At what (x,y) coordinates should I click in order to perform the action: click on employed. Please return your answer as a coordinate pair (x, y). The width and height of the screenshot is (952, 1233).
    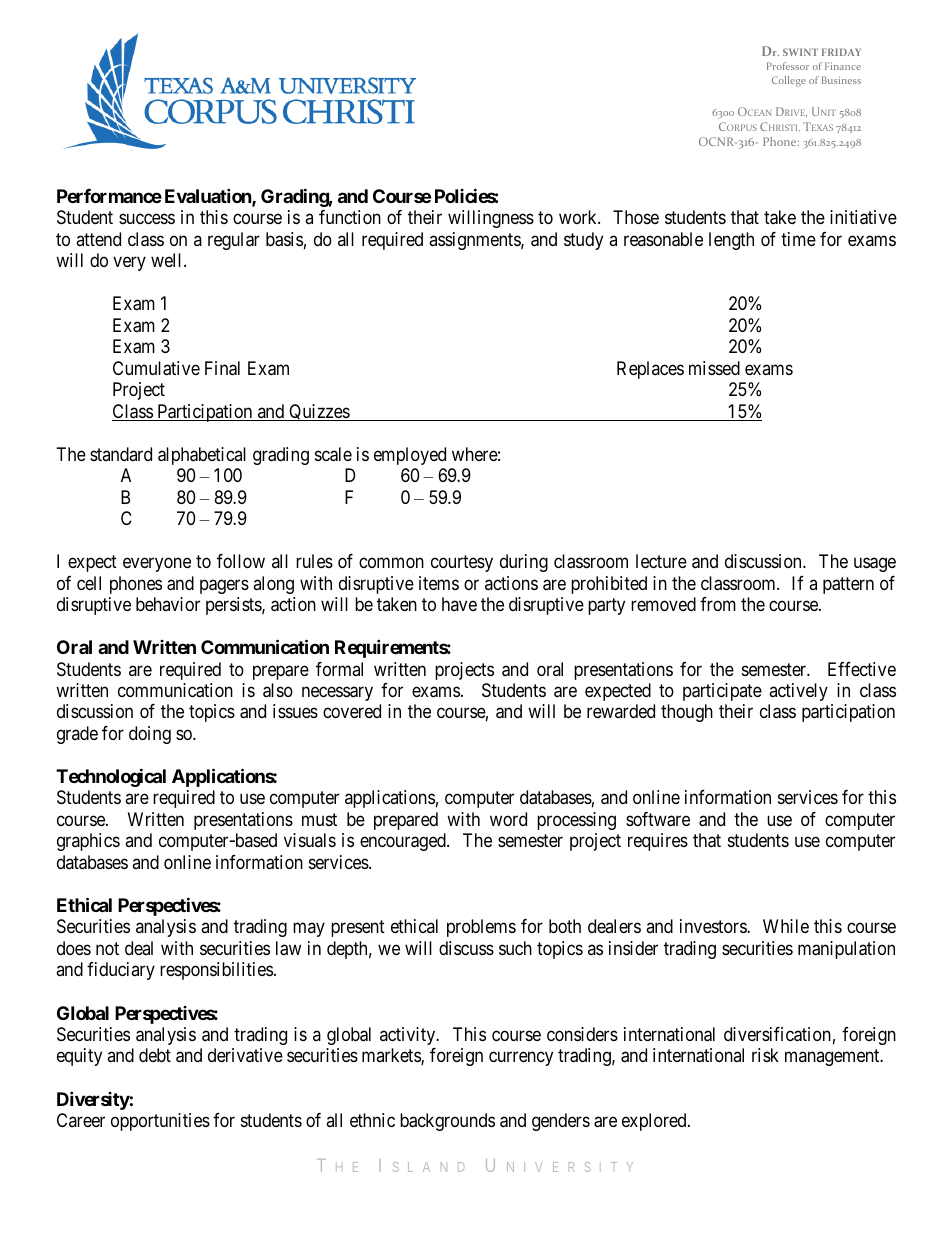
    Looking at the image, I should click on (410, 456).
